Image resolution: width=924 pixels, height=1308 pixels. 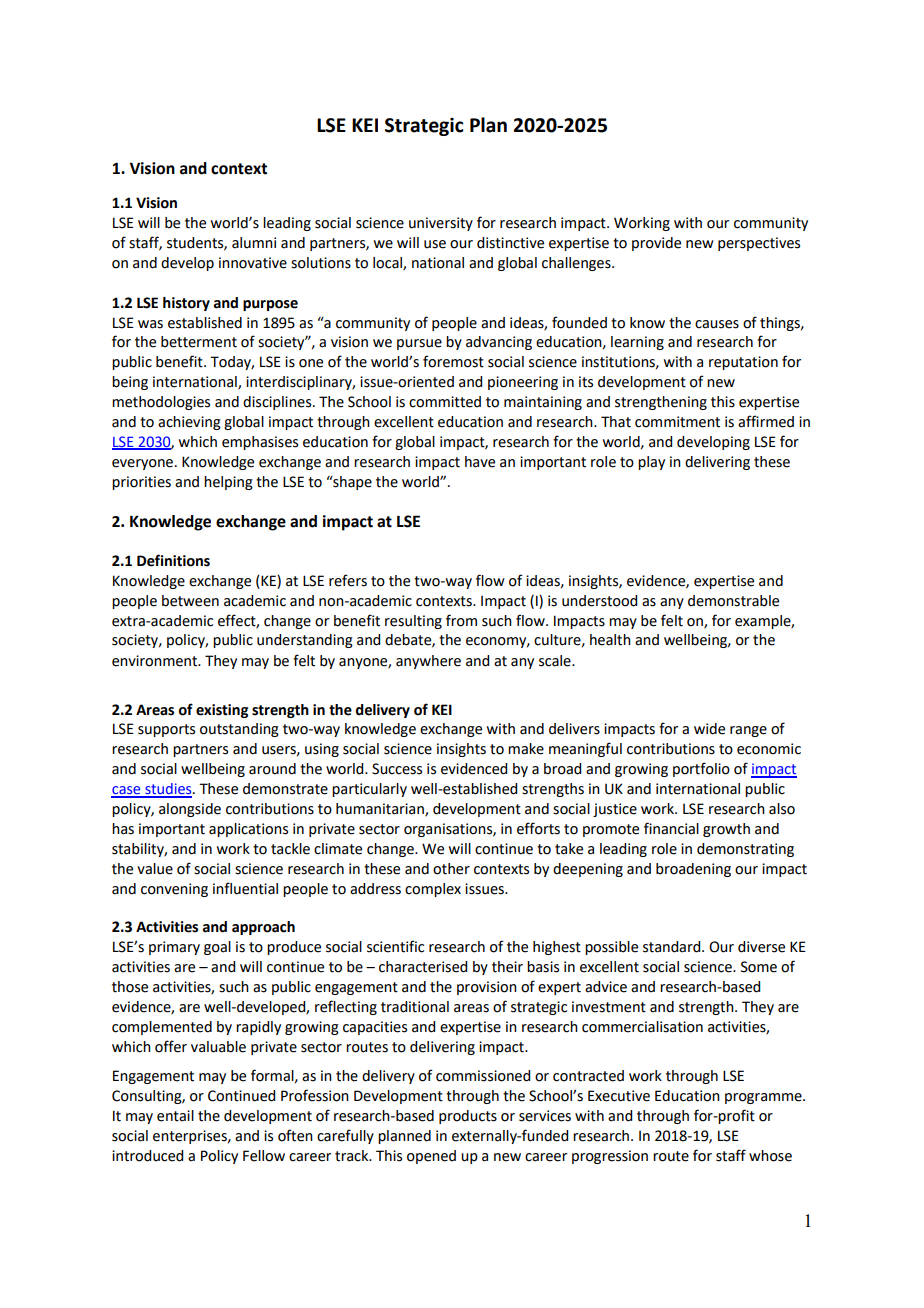 I want to click on standard, so click(x=673, y=947).
